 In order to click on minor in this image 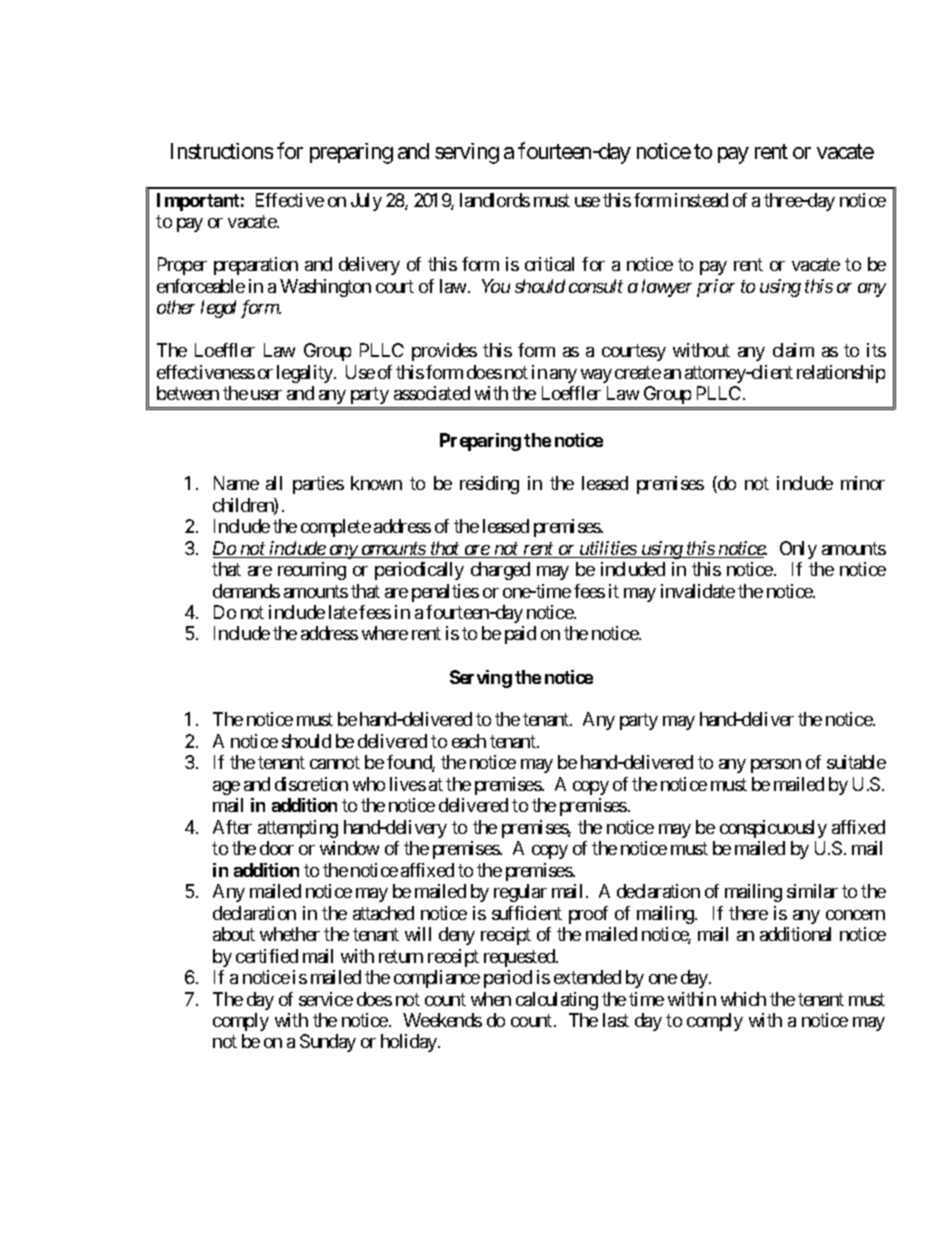, I will do `click(863, 483)`.
